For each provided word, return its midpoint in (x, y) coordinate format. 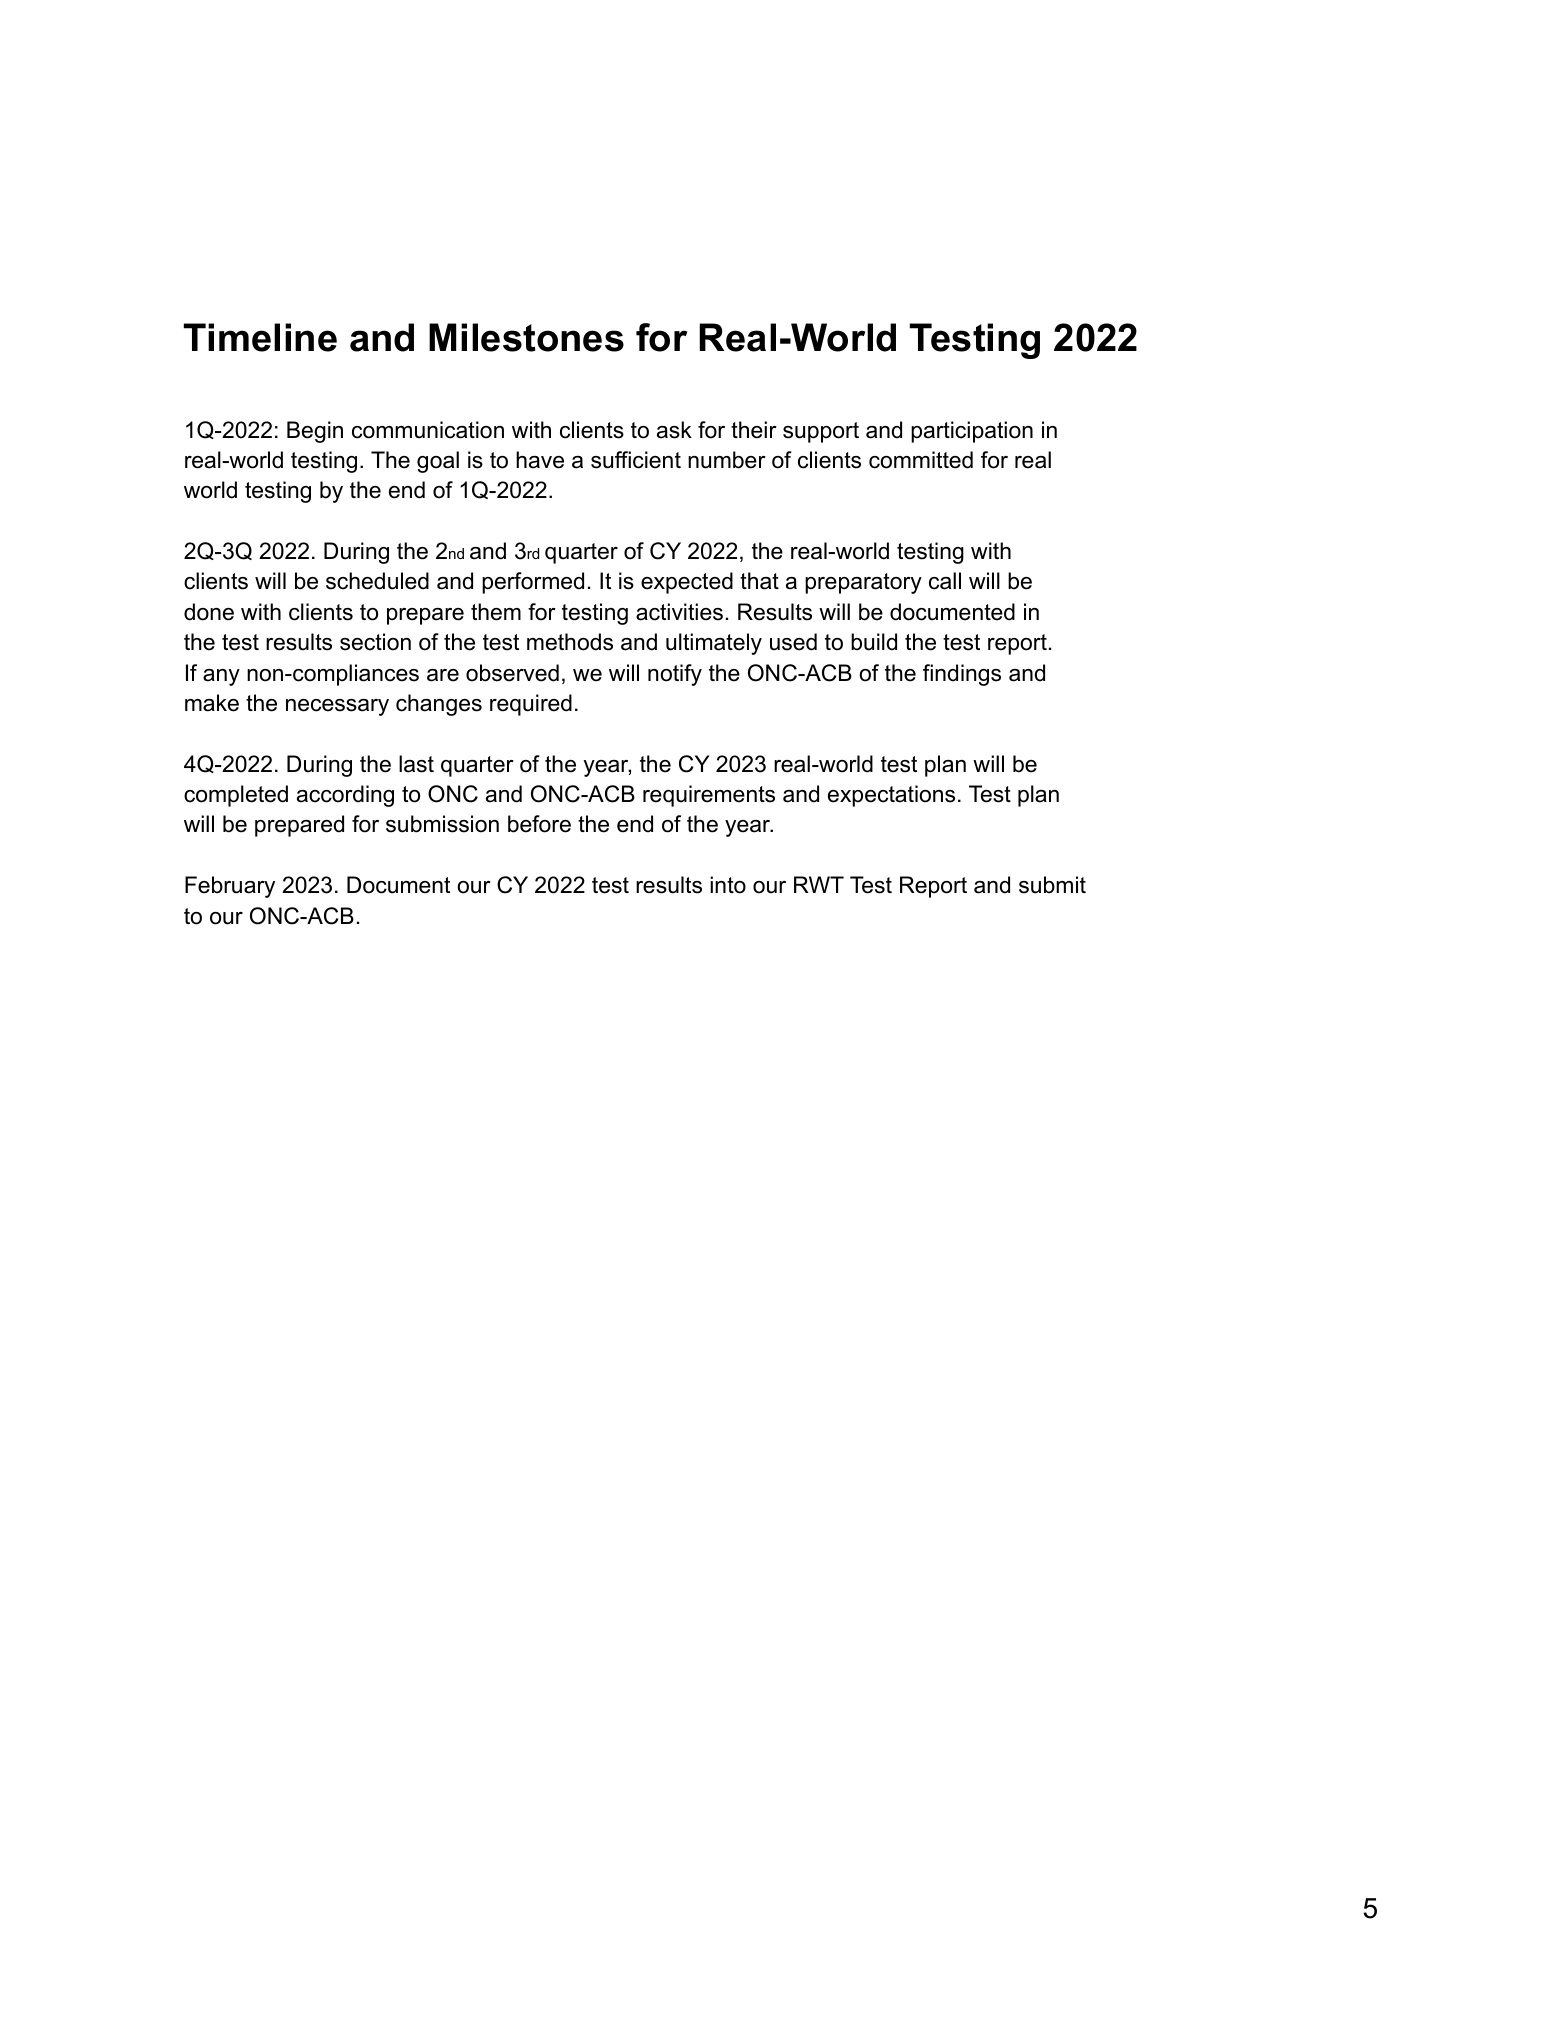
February (230, 887)
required (531, 705)
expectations (891, 796)
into (728, 885)
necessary (337, 707)
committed (921, 460)
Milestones (526, 337)
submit (1052, 885)
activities (679, 612)
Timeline (260, 337)
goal (438, 462)
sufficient (636, 460)
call (945, 581)
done (209, 612)
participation (972, 432)
